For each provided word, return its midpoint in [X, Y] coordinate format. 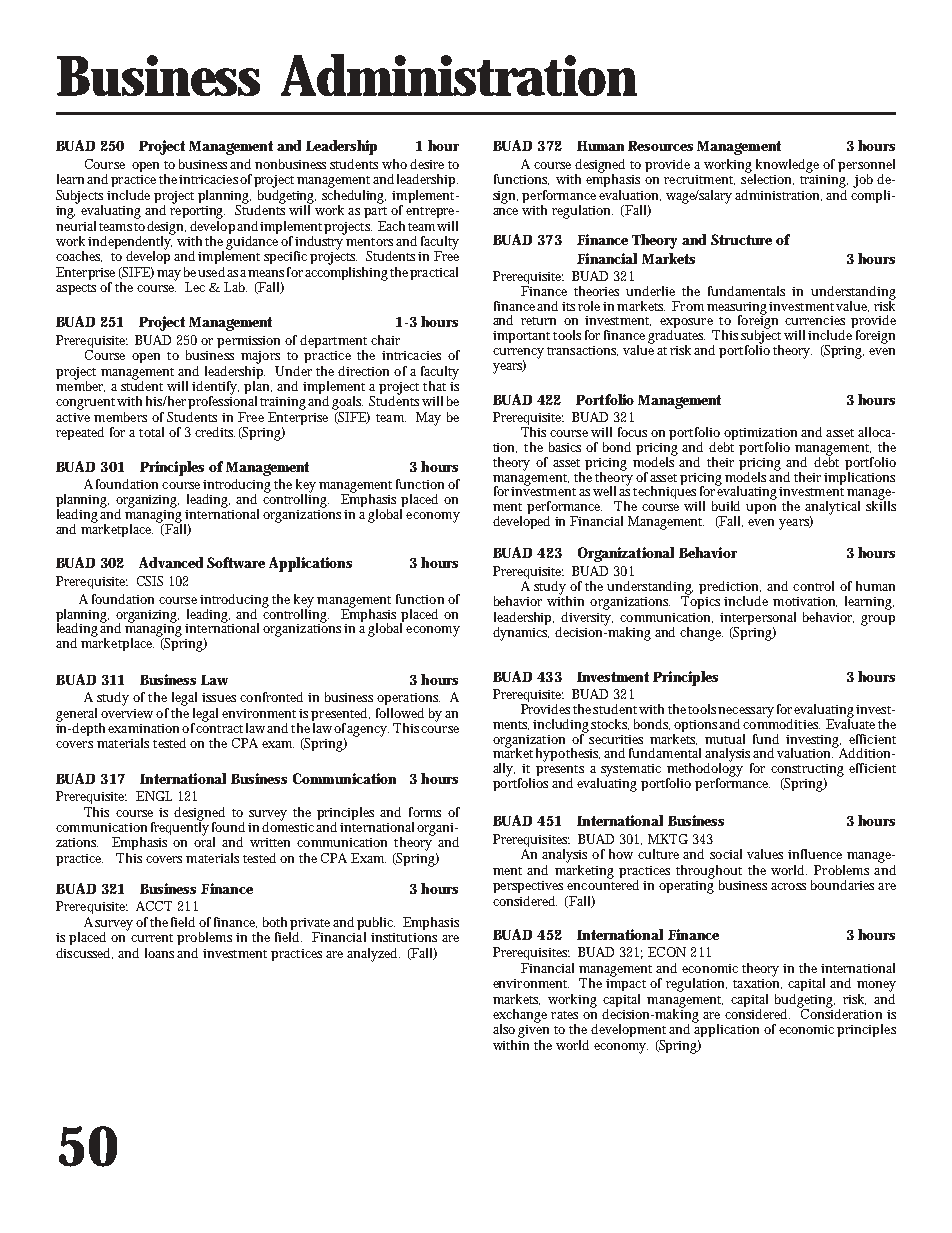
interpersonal [758, 620]
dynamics [521, 632]
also [504, 1029]
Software [236, 562]
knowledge [786, 167]
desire [427, 164]
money [876, 986]
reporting [197, 211]
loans [159, 953]
